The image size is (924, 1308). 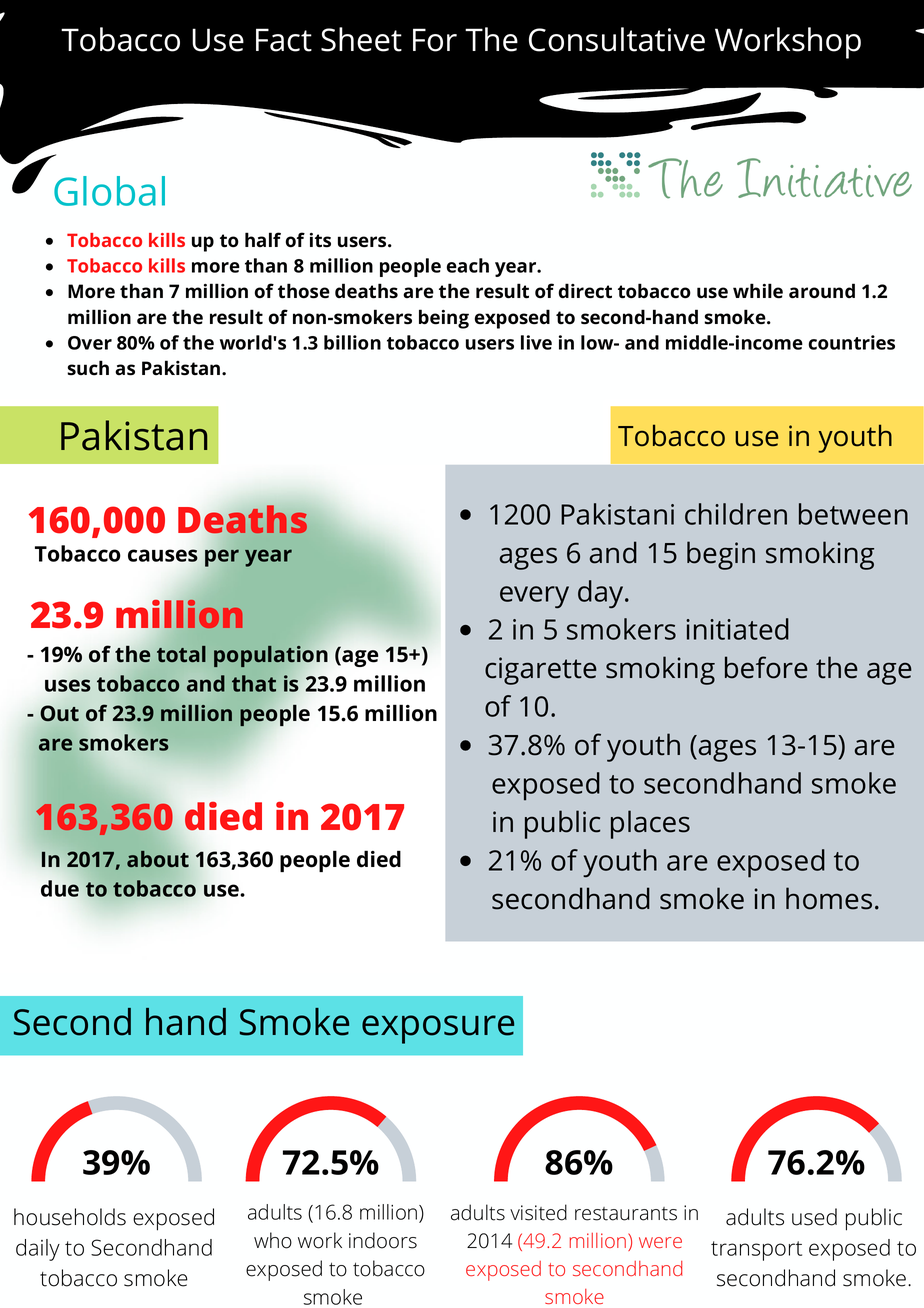 I want to click on about, so click(x=158, y=859).
